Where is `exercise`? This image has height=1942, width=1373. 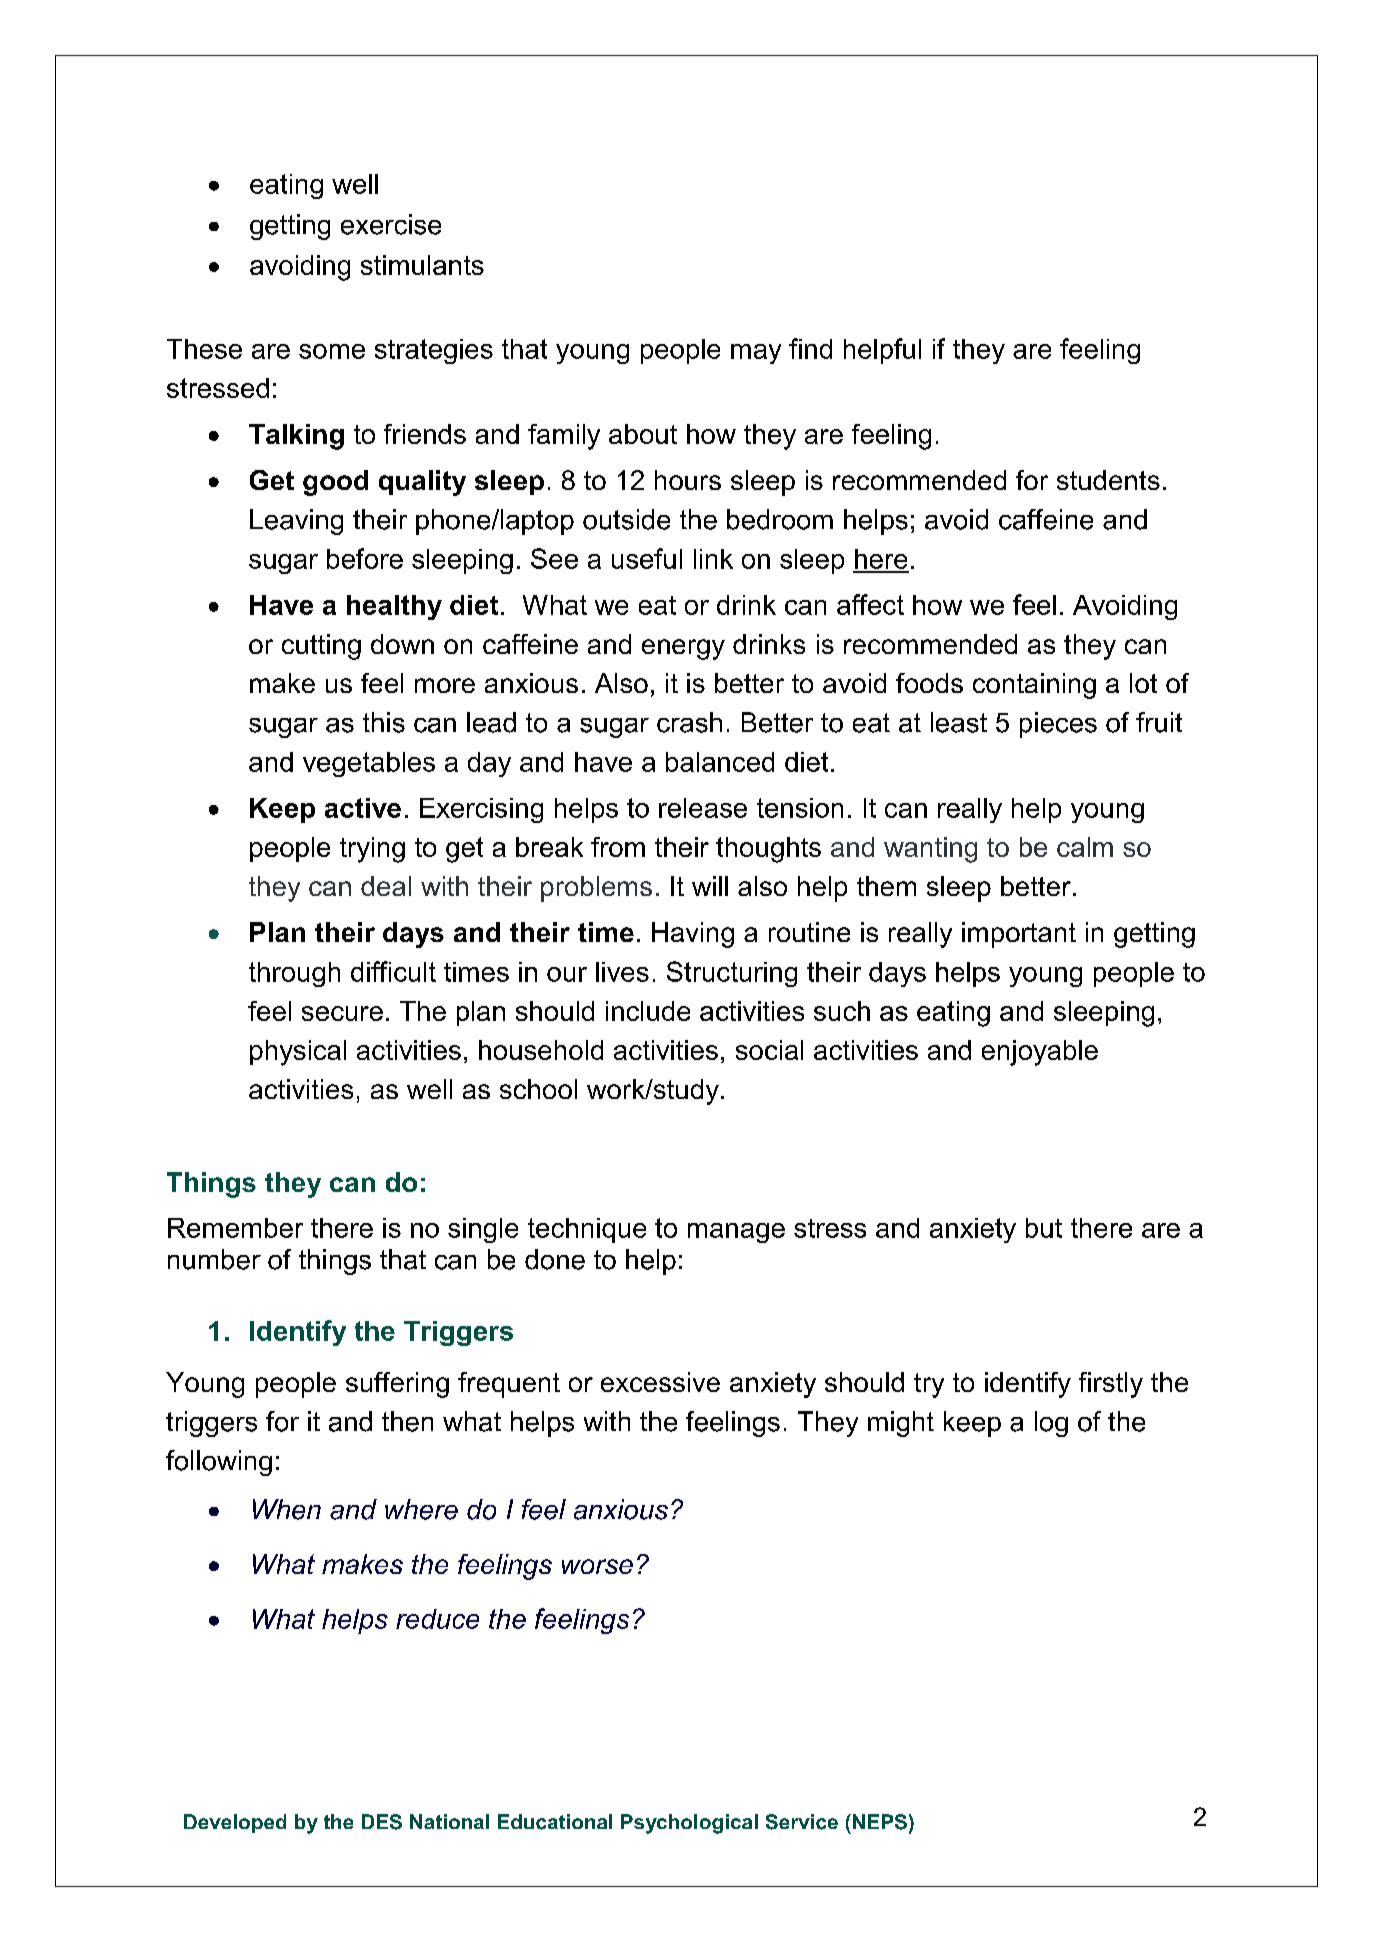
exercise is located at coordinates (391, 224).
